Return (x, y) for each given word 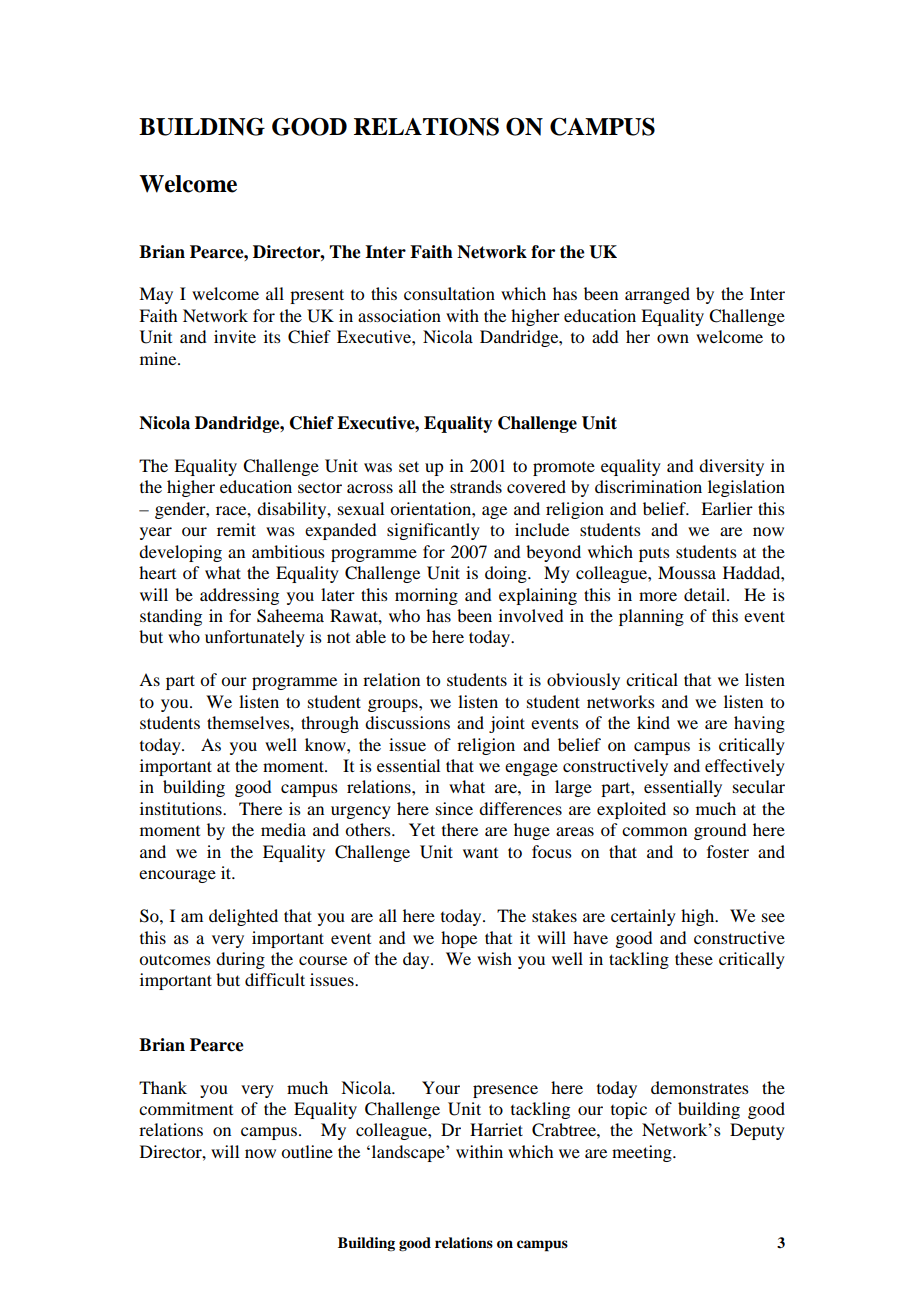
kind (653, 722)
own (673, 338)
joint (507, 724)
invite (235, 336)
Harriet (496, 1129)
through (330, 724)
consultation (449, 293)
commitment (186, 1108)
